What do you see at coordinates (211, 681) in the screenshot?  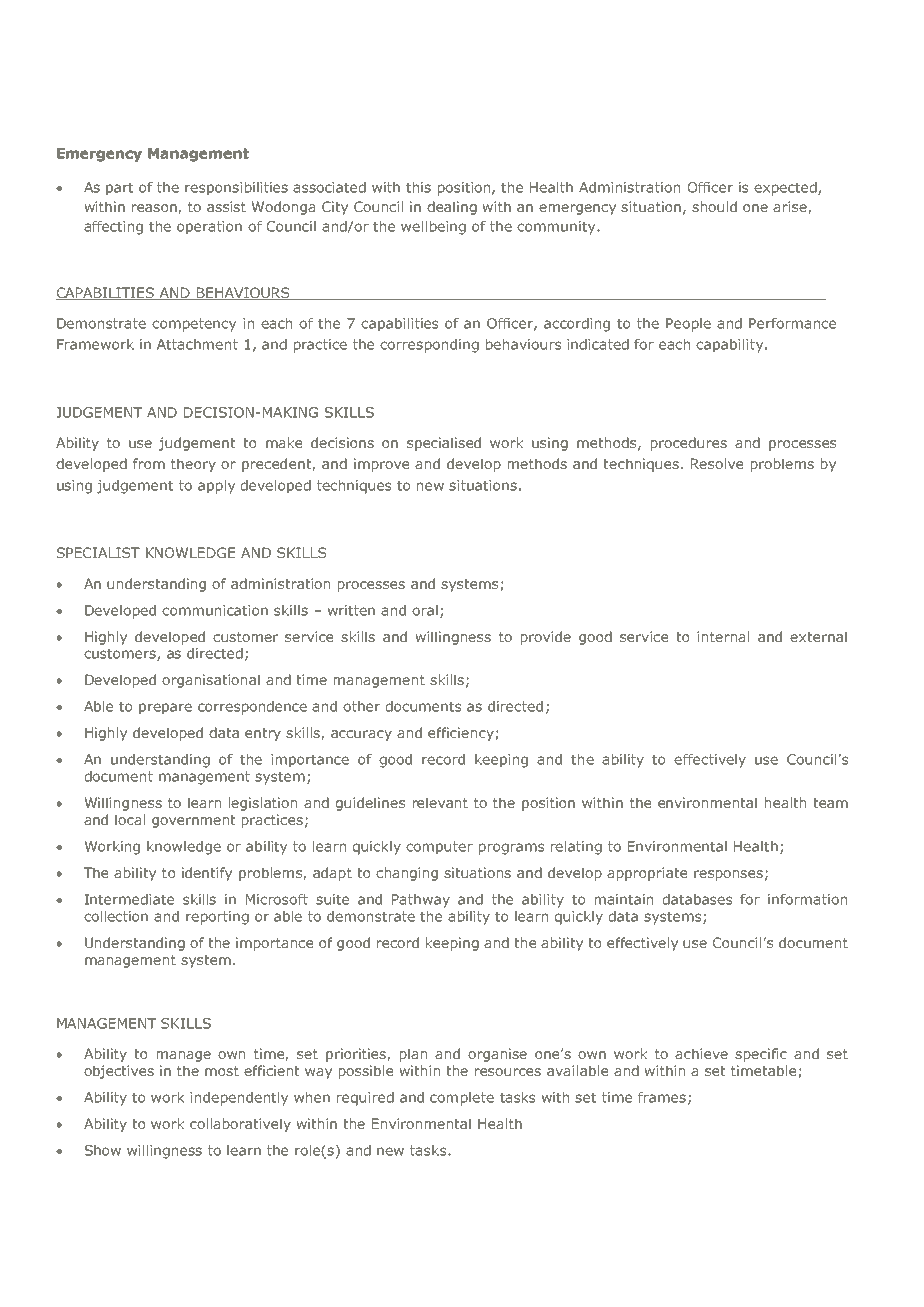 I see `organisational` at bounding box center [211, 681].
